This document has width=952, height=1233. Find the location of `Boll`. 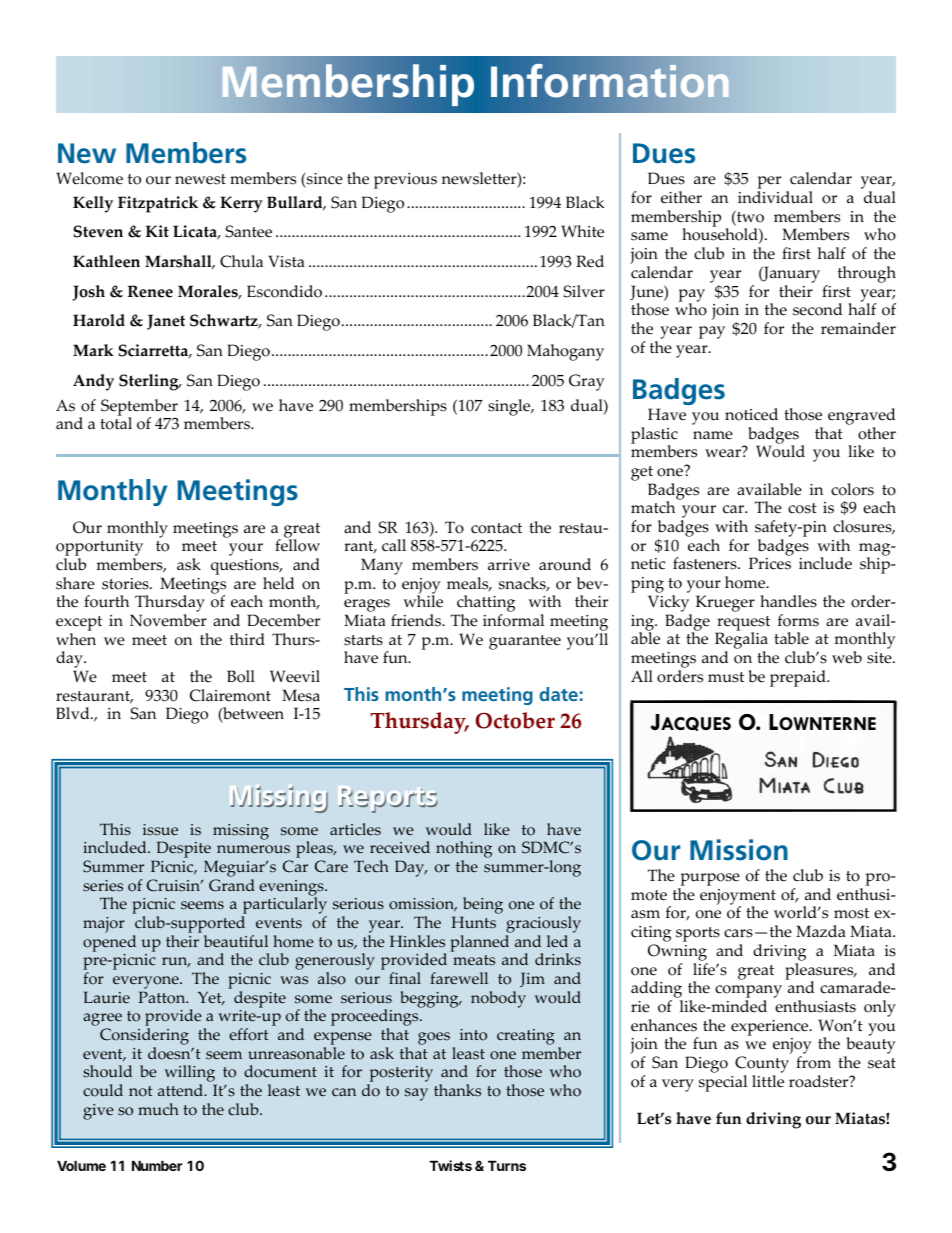

Boll is located at coordinates (241, 676).
